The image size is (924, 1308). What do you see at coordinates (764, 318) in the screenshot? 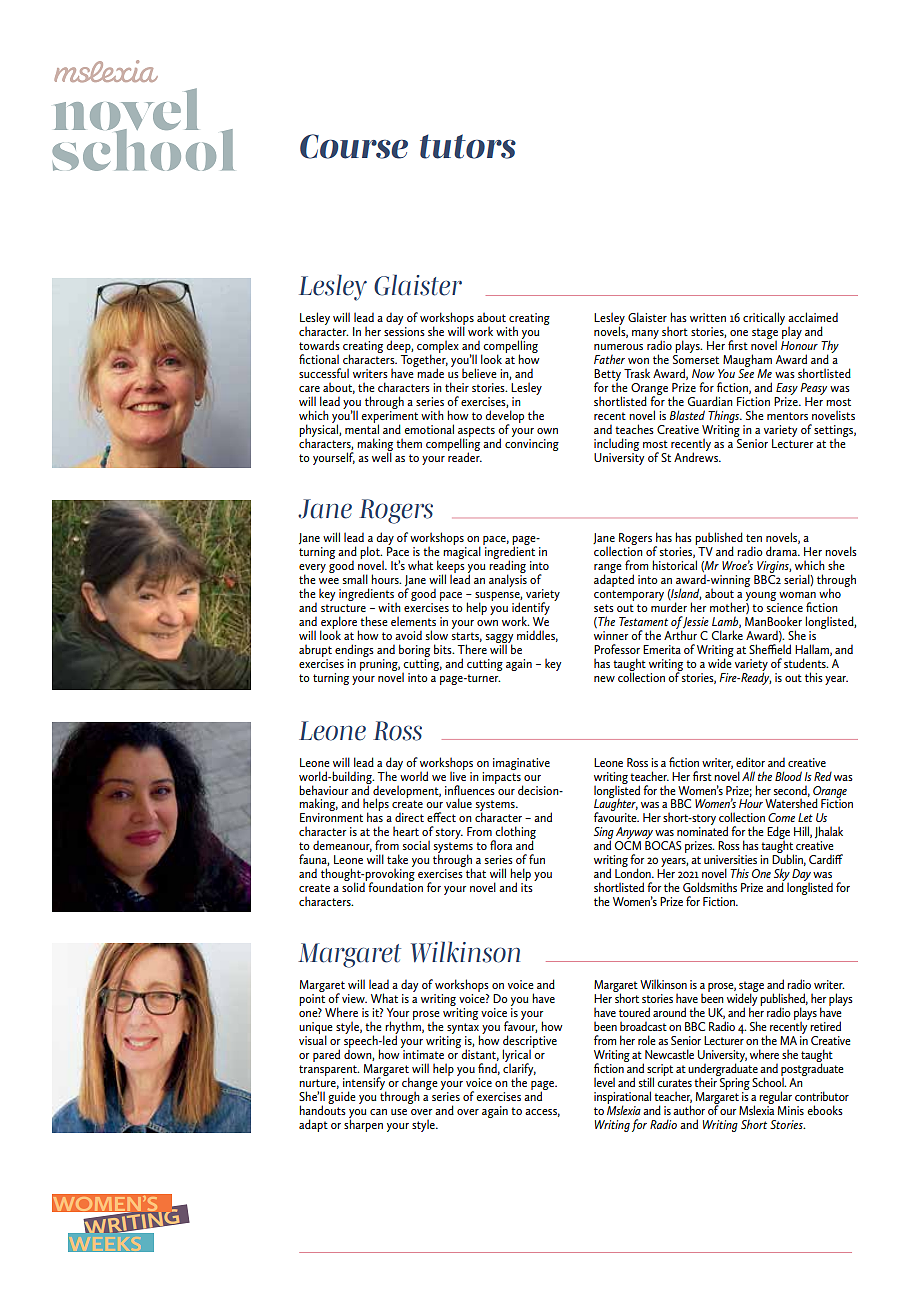
I see `critically` at bounding box center [764, 318].
